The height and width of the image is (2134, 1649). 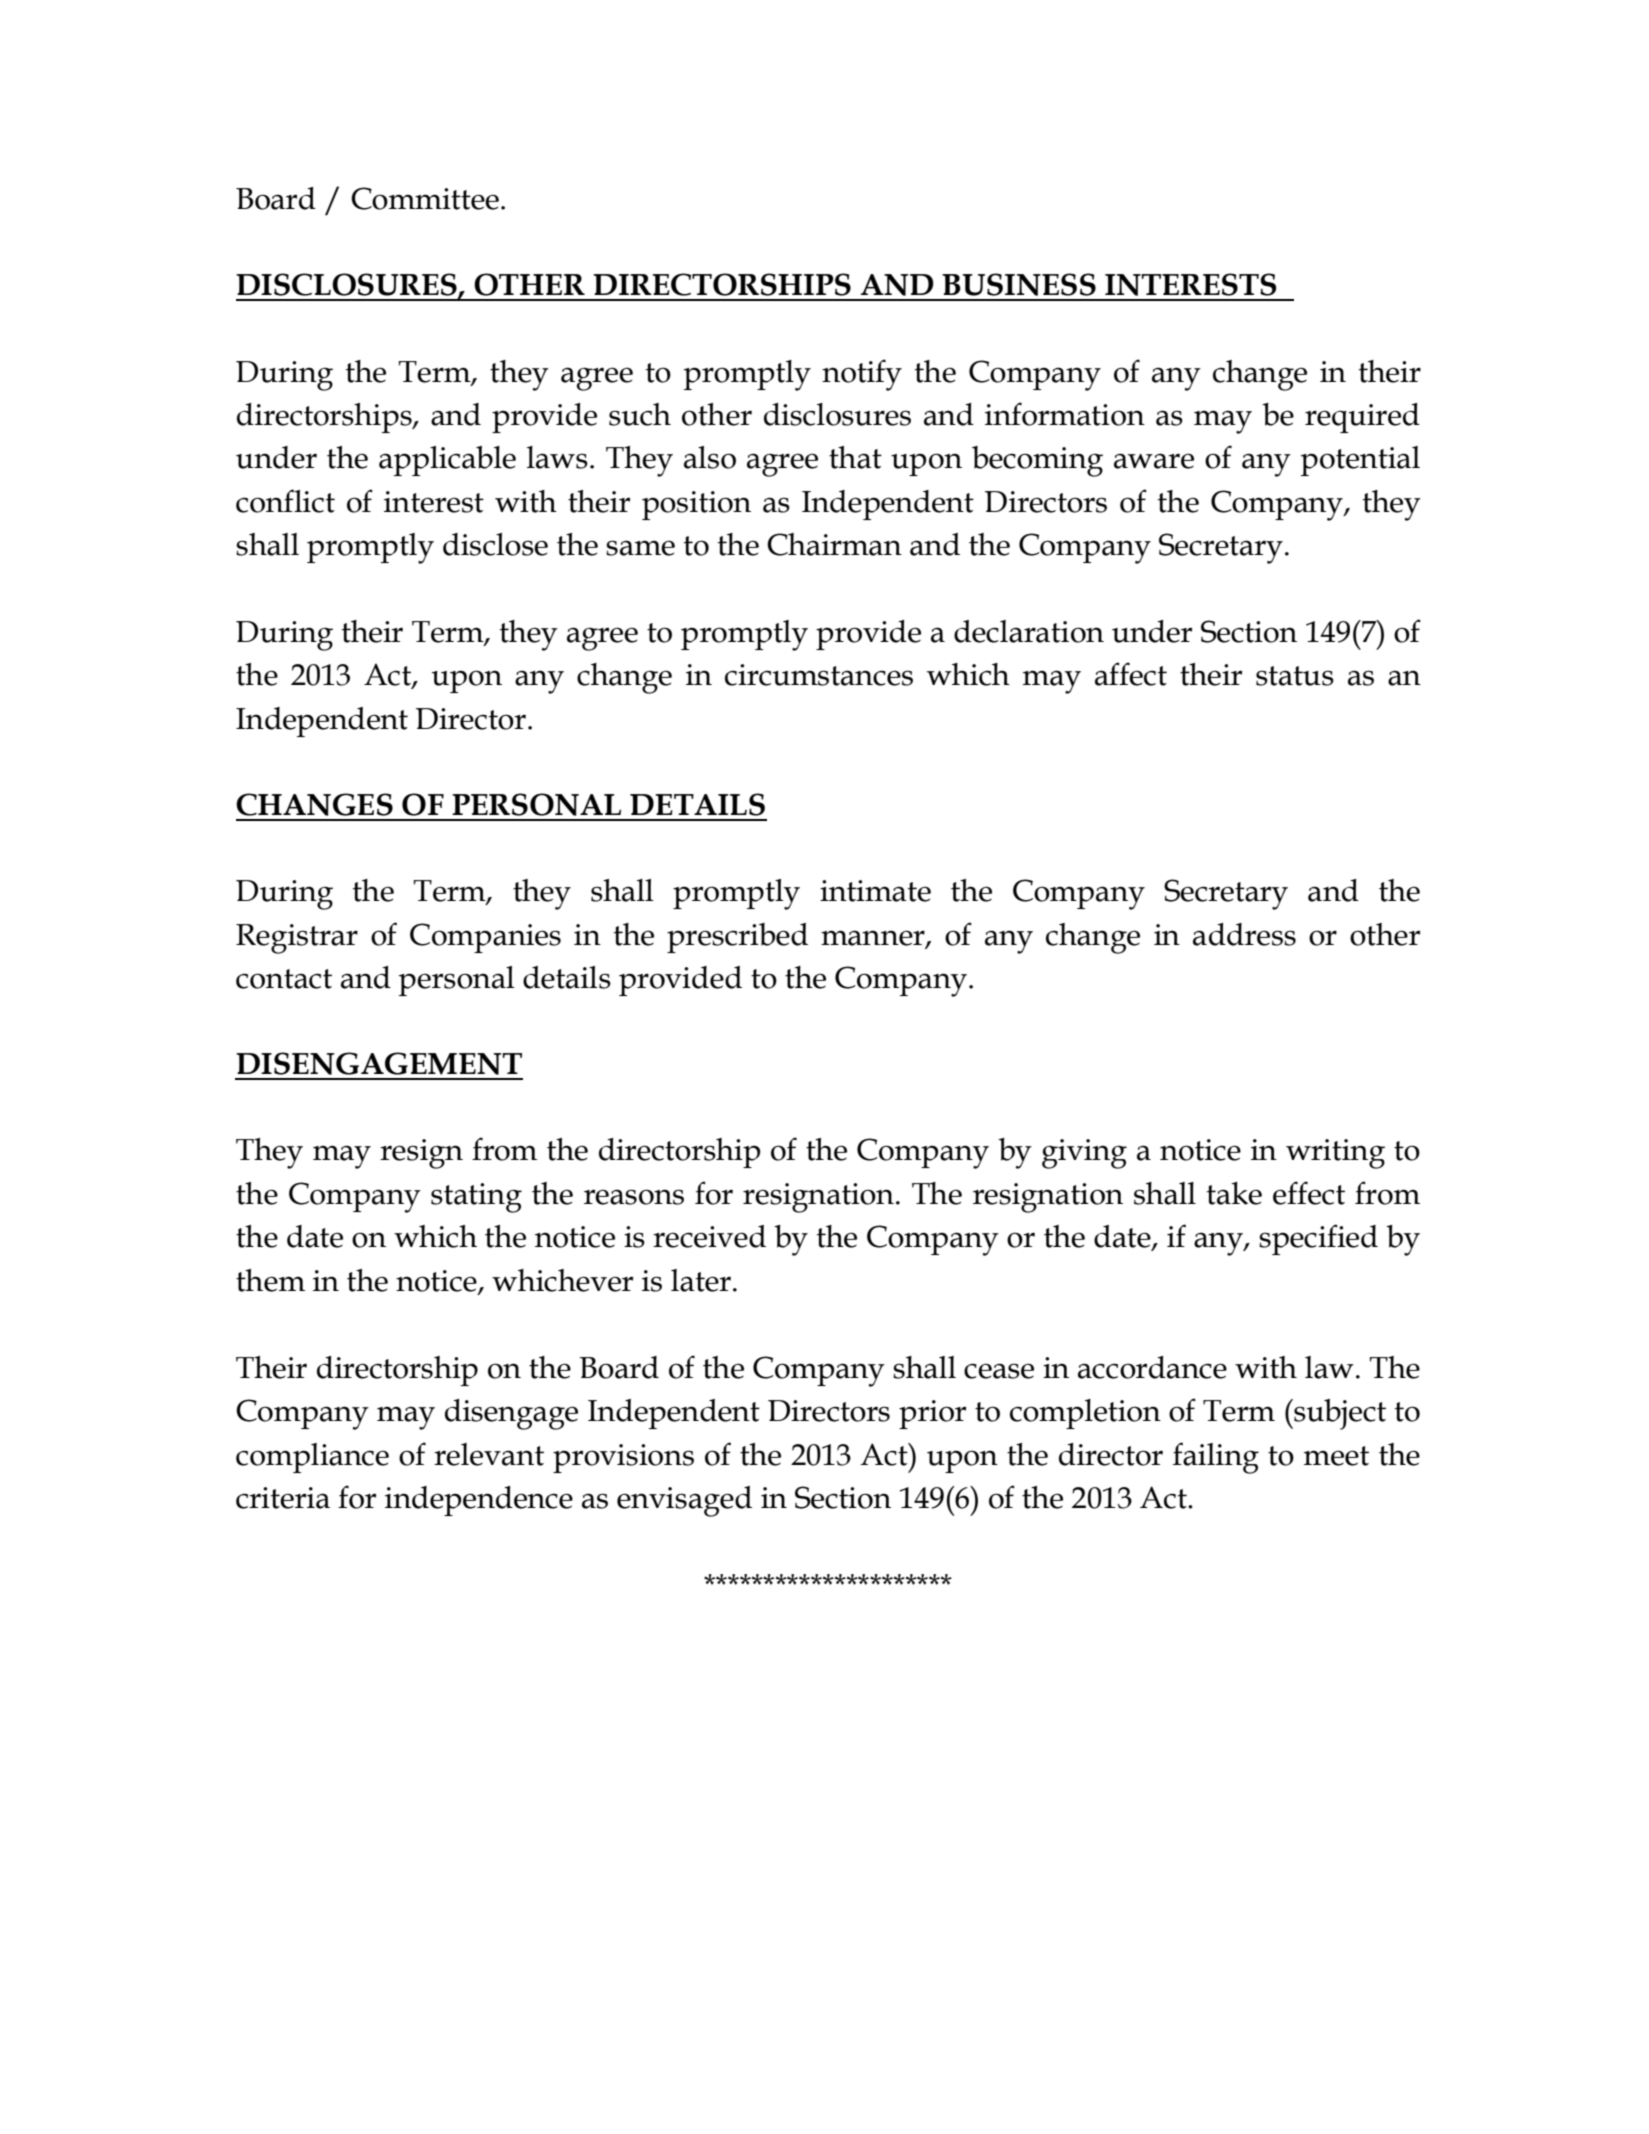 What do you see at coordinates (1019, 284) in the image?
I see `BUSINESS` at bounding box center [1019, 284].
